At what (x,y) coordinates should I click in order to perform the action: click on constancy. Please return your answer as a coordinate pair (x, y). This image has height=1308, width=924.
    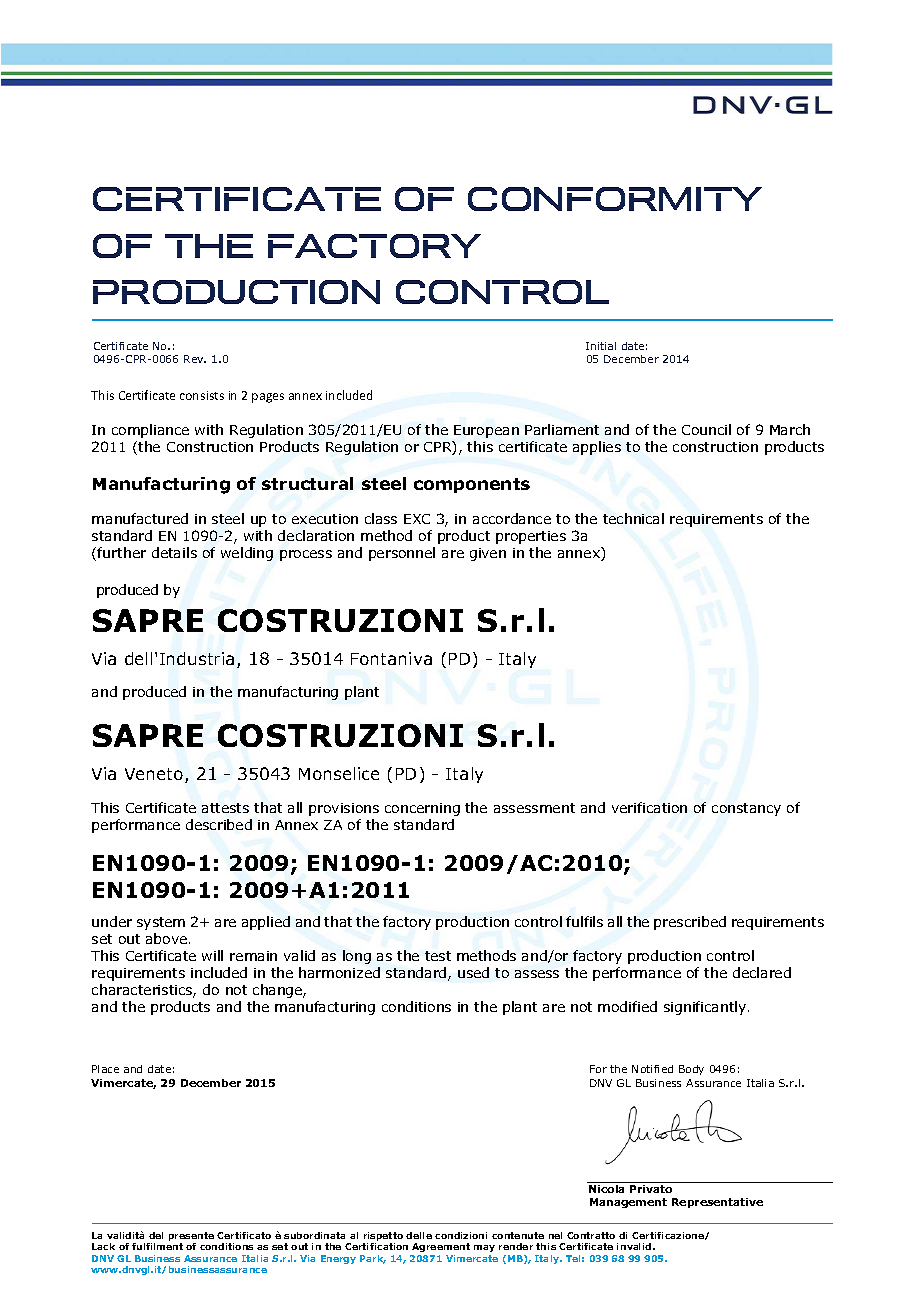
    Looking at the image, I should click on (746, 809).
